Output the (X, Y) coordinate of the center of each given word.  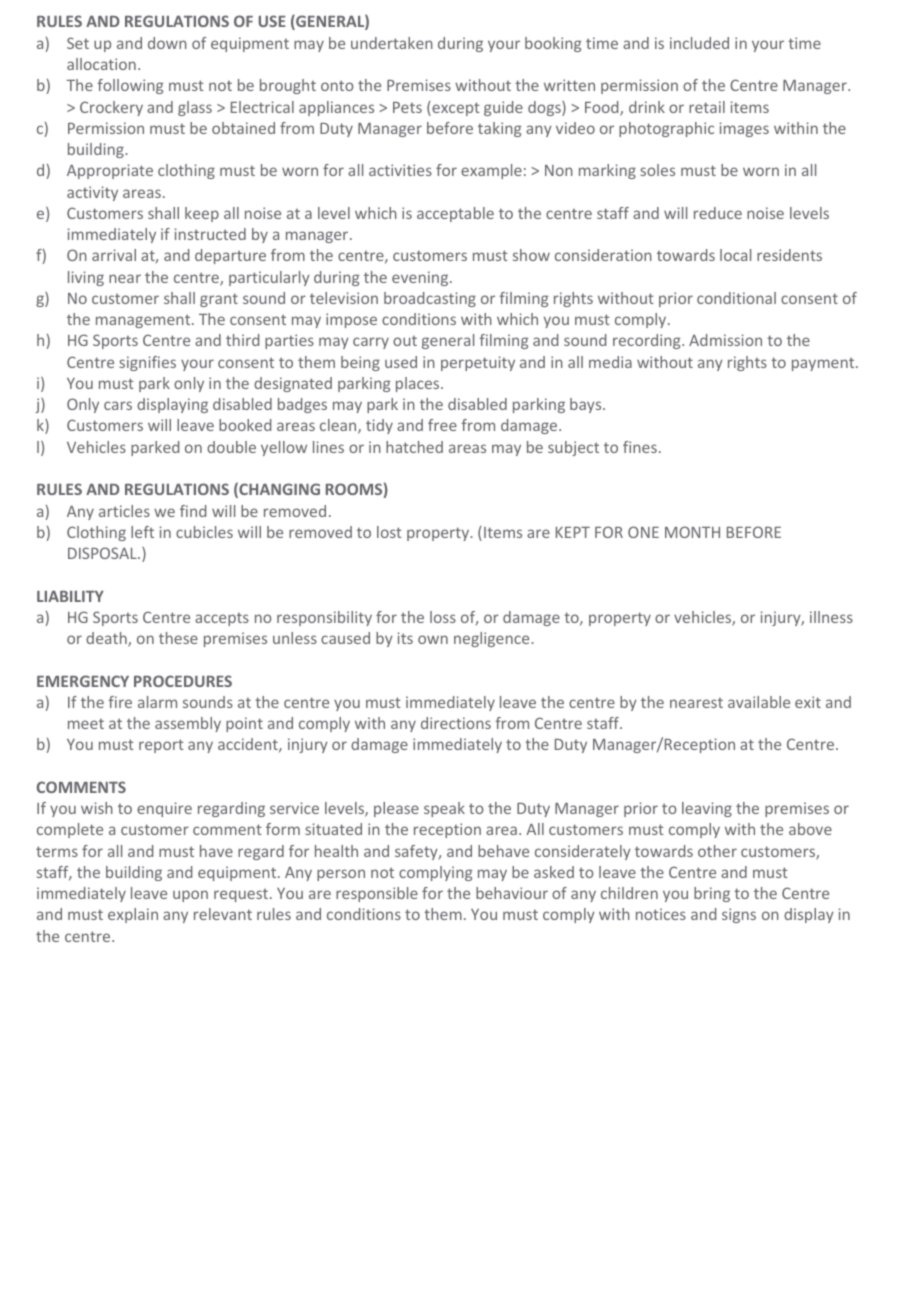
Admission (725, 340)
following (130, 86)
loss (443, 617)
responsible (377, 894)
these (178, 638)
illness (831, 617)
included (699, 43)
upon (190, 896)
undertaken (392, 43)
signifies (147, 363)
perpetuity (478, 363)
